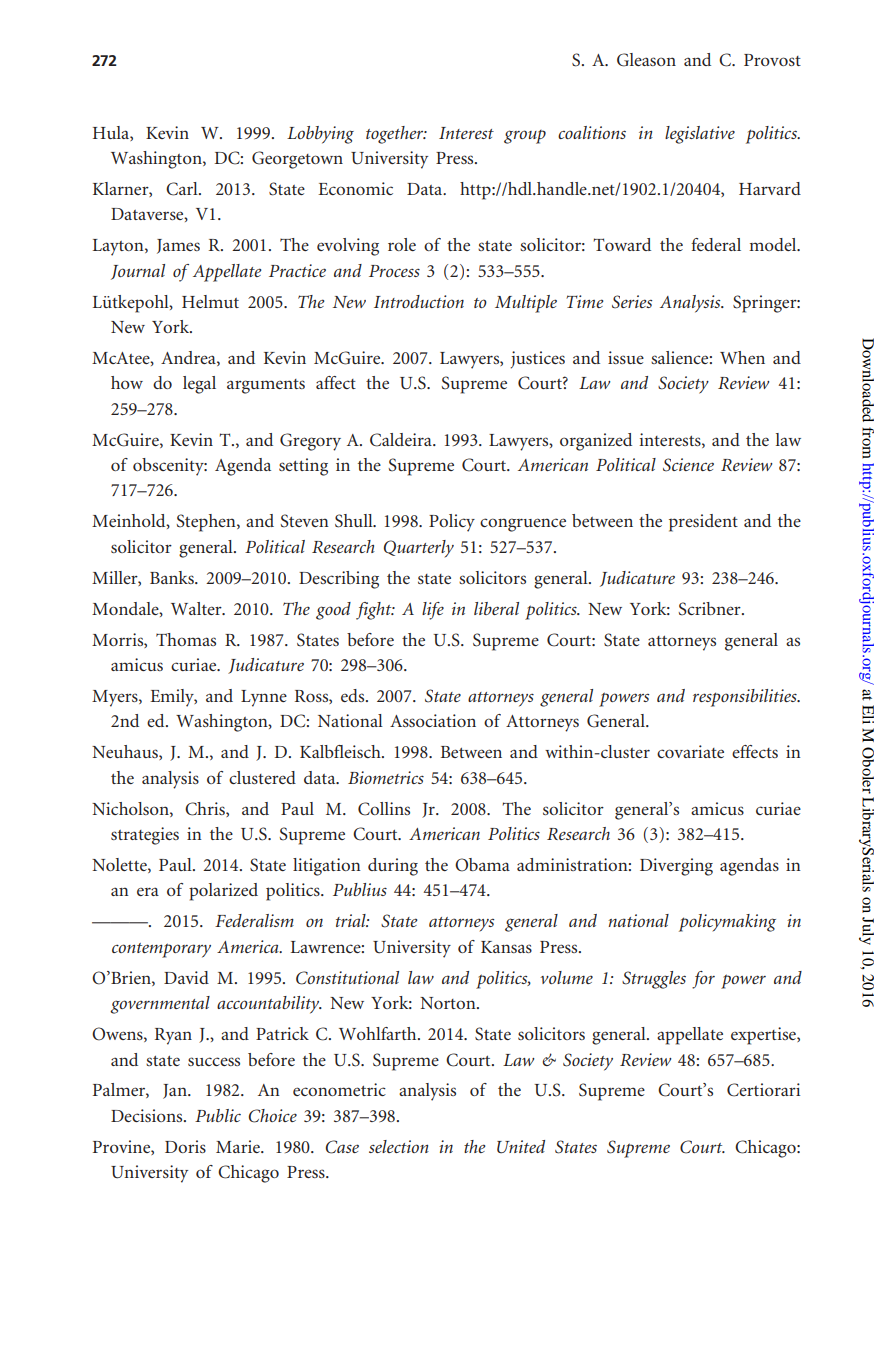 This image has height=1345, width=896. Describe the element at coordinates (482, 865) in the image. I see `Obama` at that location.
